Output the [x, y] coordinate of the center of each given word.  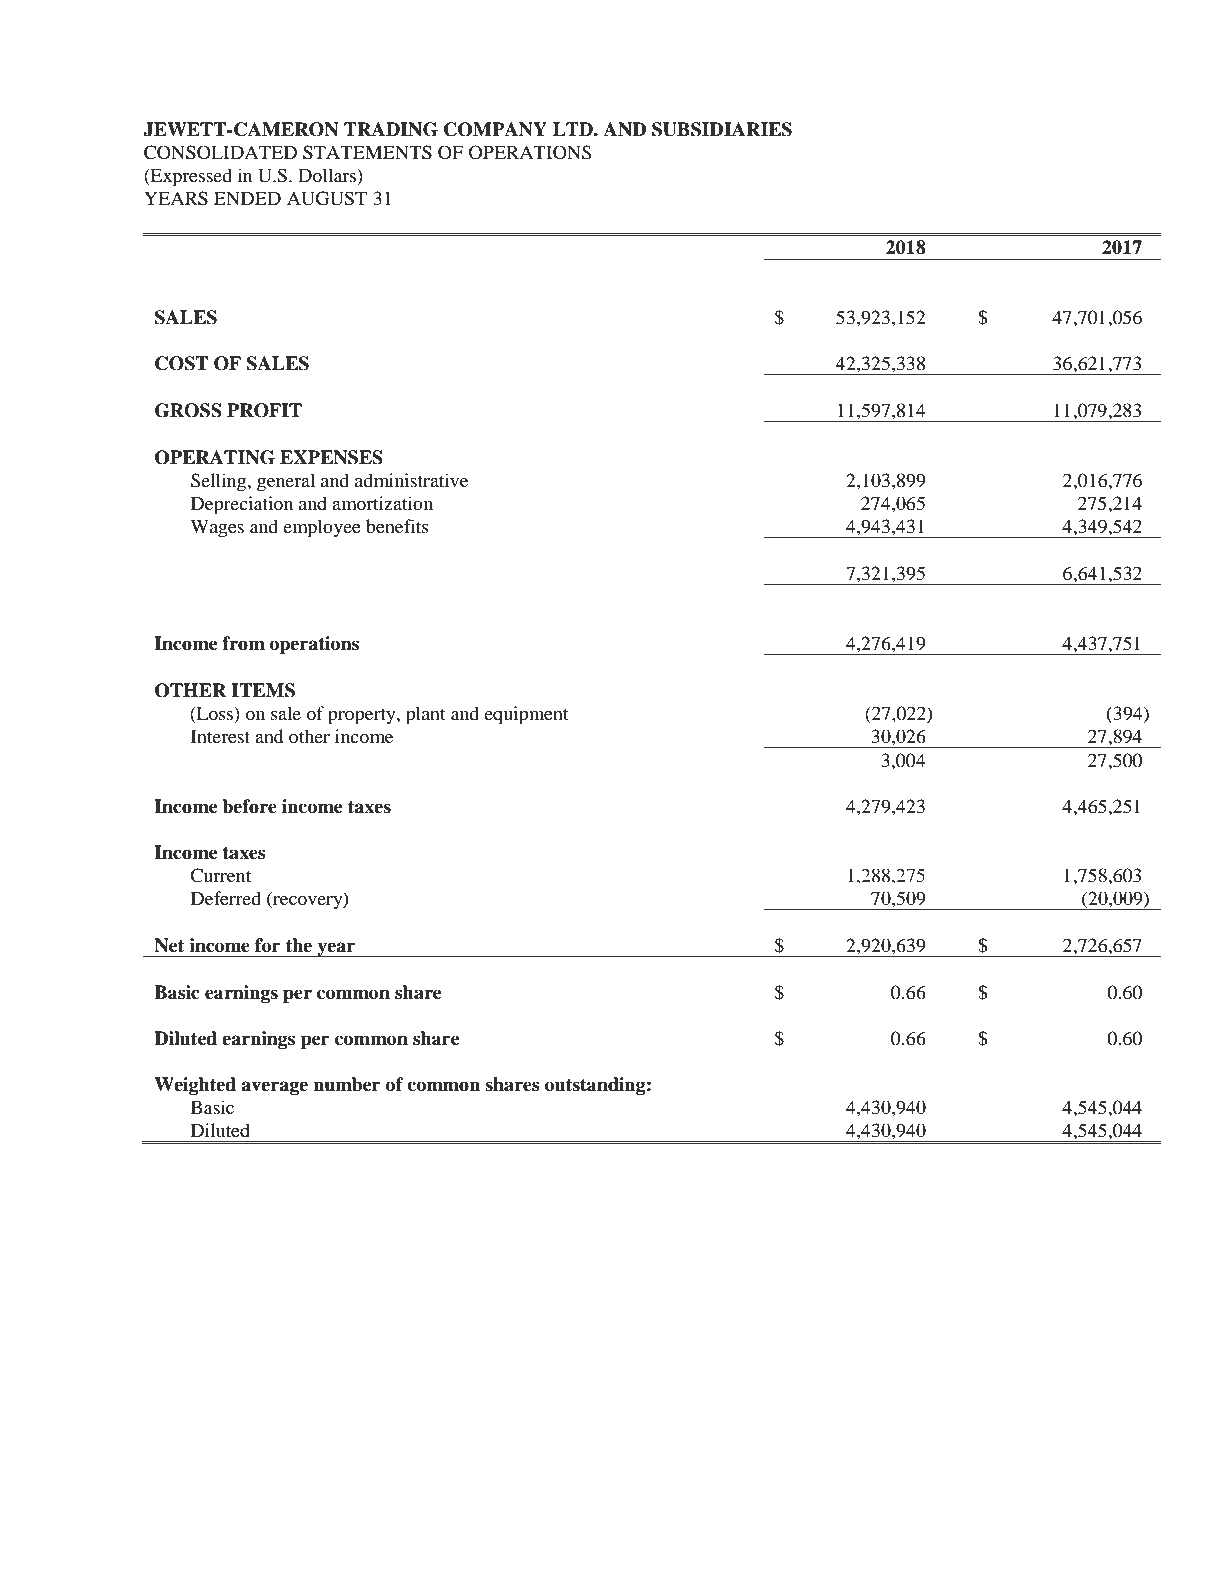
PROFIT [264, 410]
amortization [382, 503]
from [243, 643]
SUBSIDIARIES [722, 129]
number [346, 1084]
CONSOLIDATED [220, 152]
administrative [411, 480]
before [250, 806]
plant [425, 715]
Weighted [195, 1086]
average [274, 1088]
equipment [526, 715]
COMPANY [495, 129]
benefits [397, 526]
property [363, 717]
